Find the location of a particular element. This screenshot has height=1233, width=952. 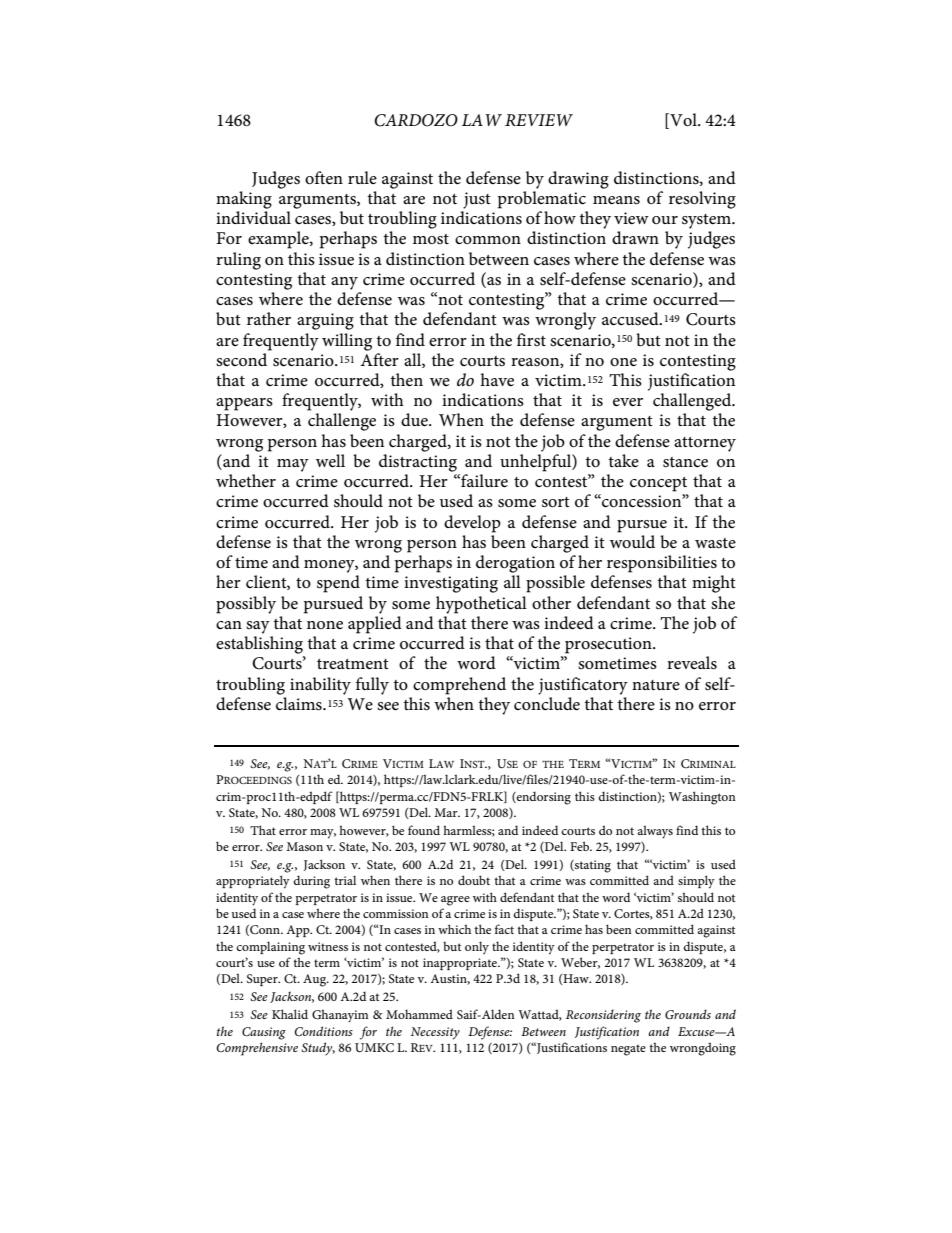

Khalid is located at coordinates (290, 1014).
